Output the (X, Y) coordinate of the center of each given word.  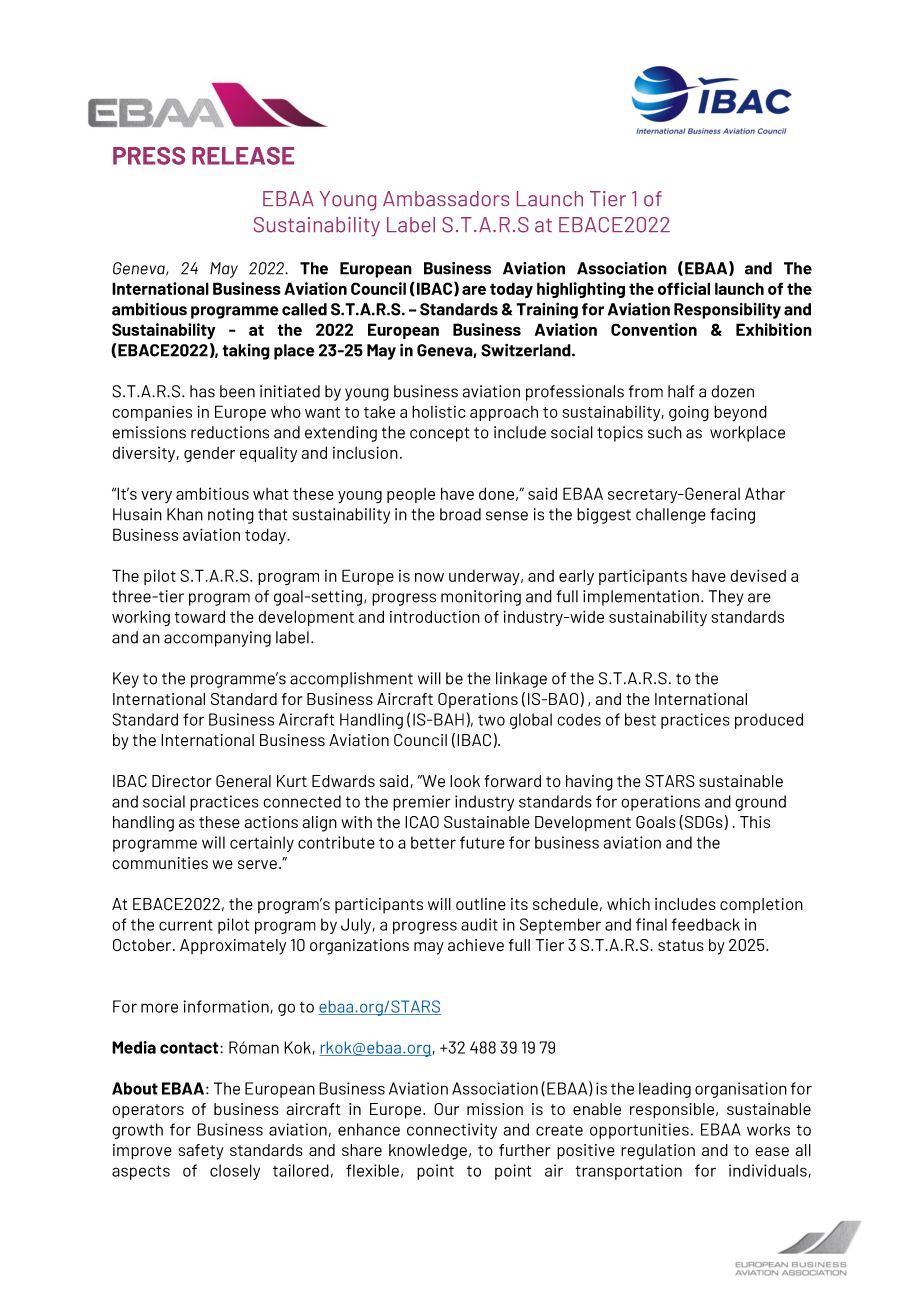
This (755, 822)
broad (460, 514)
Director (182, 781)
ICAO (422, 822)
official (684, 288)
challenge (671, 516)
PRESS (149, 156)
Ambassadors (446, 199)
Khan (185, 514)
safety (201, 1152)
